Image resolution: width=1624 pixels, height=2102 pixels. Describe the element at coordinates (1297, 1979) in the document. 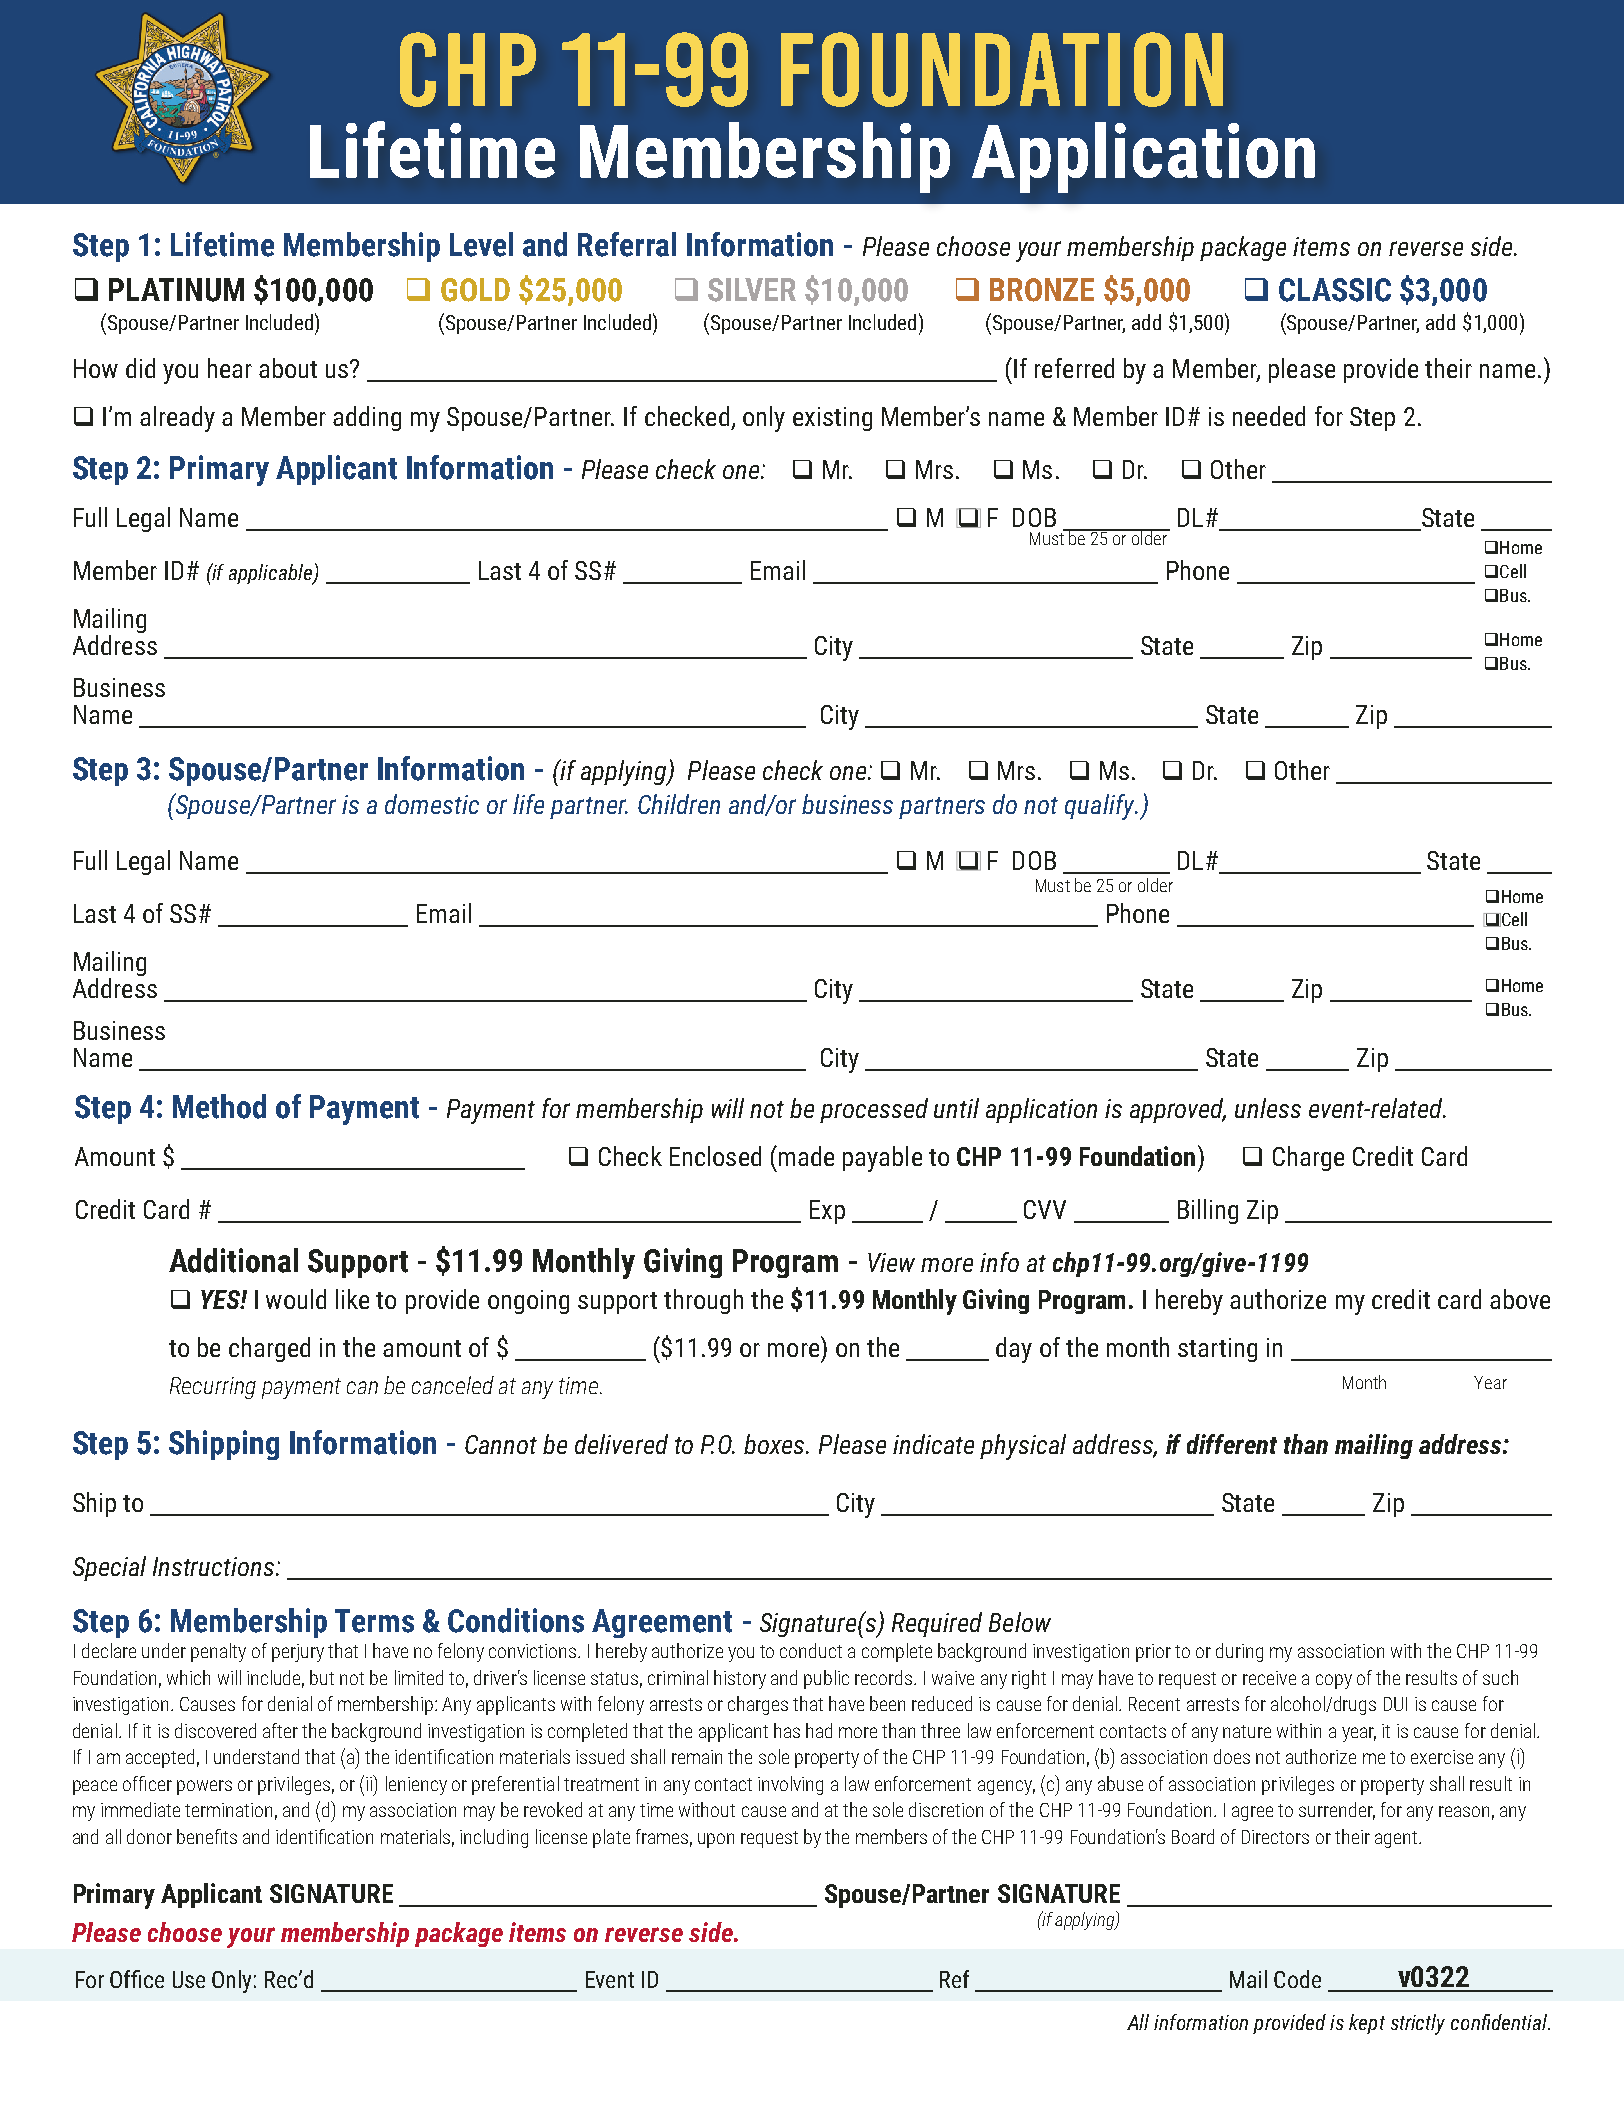

I see `Code` at that location.
